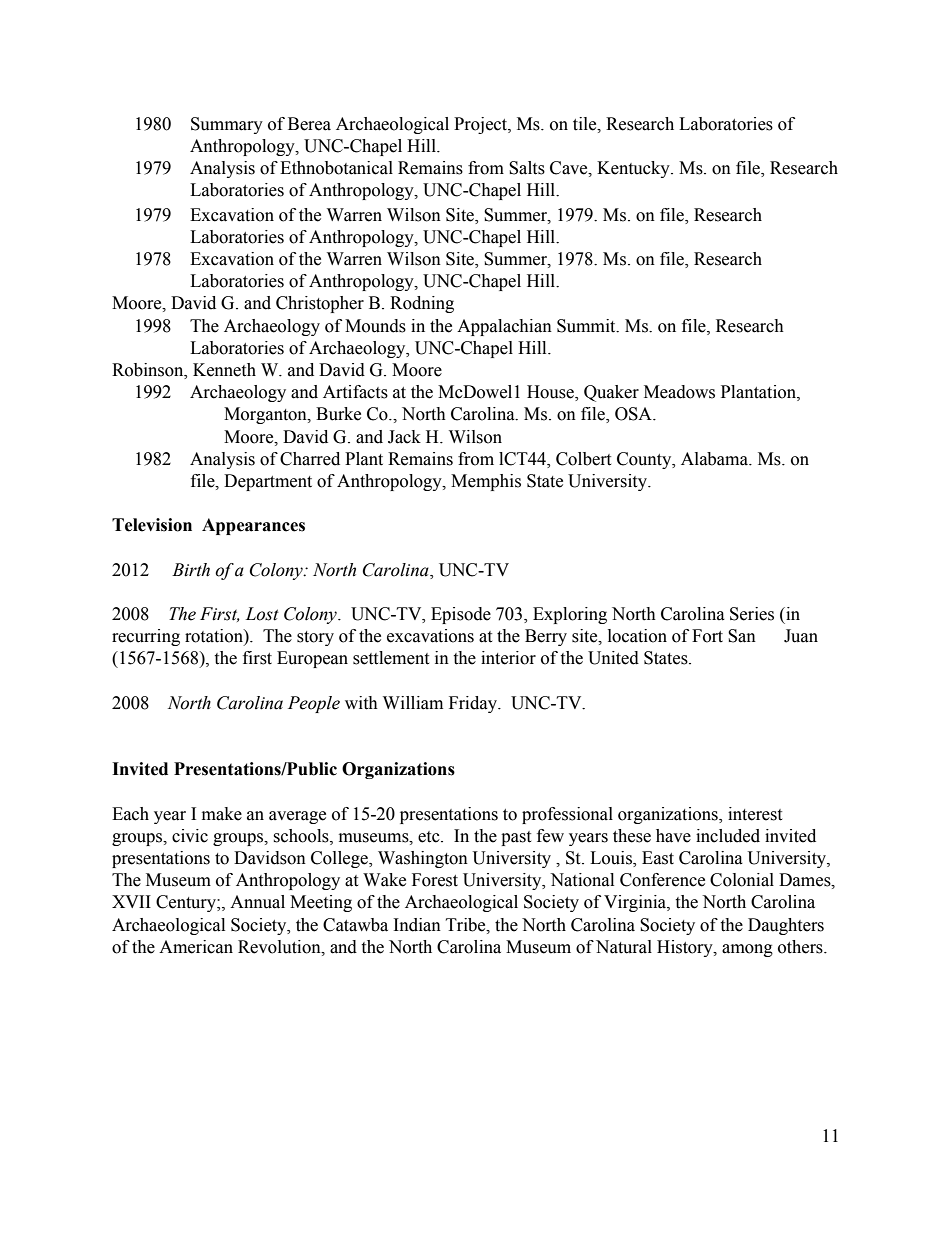  I want to click on Summit, so click(587, 326).
